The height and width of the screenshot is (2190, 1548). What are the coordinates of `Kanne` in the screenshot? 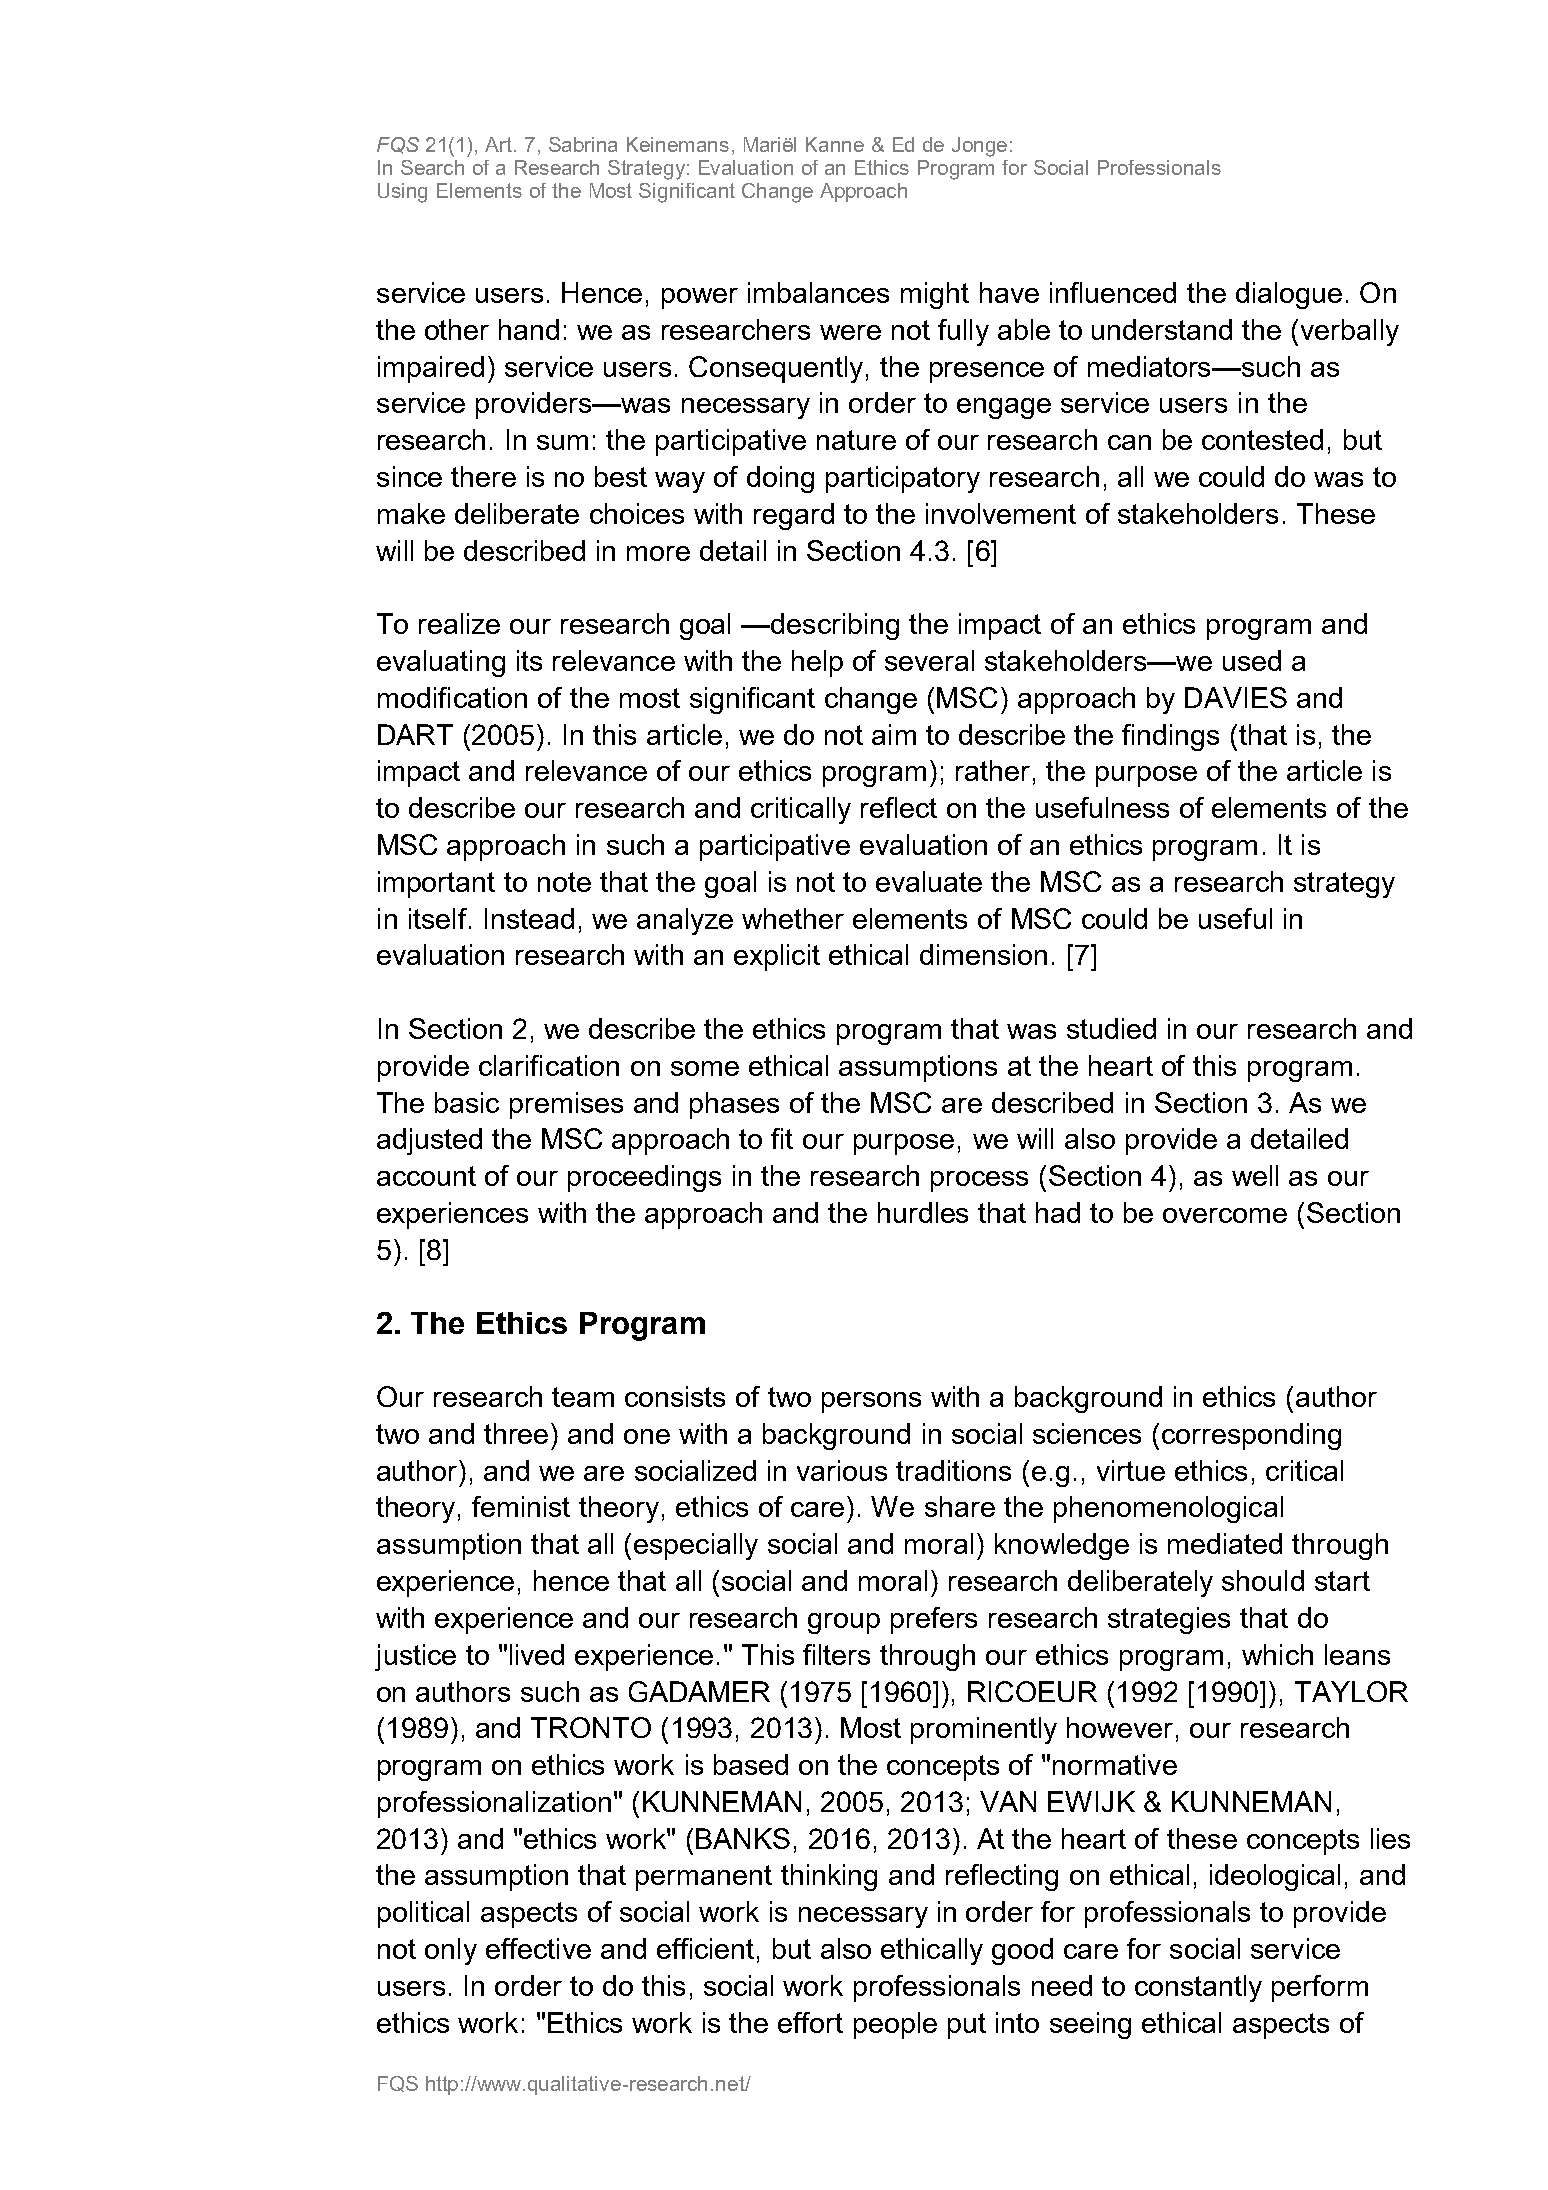 It's located at (835, 144).
